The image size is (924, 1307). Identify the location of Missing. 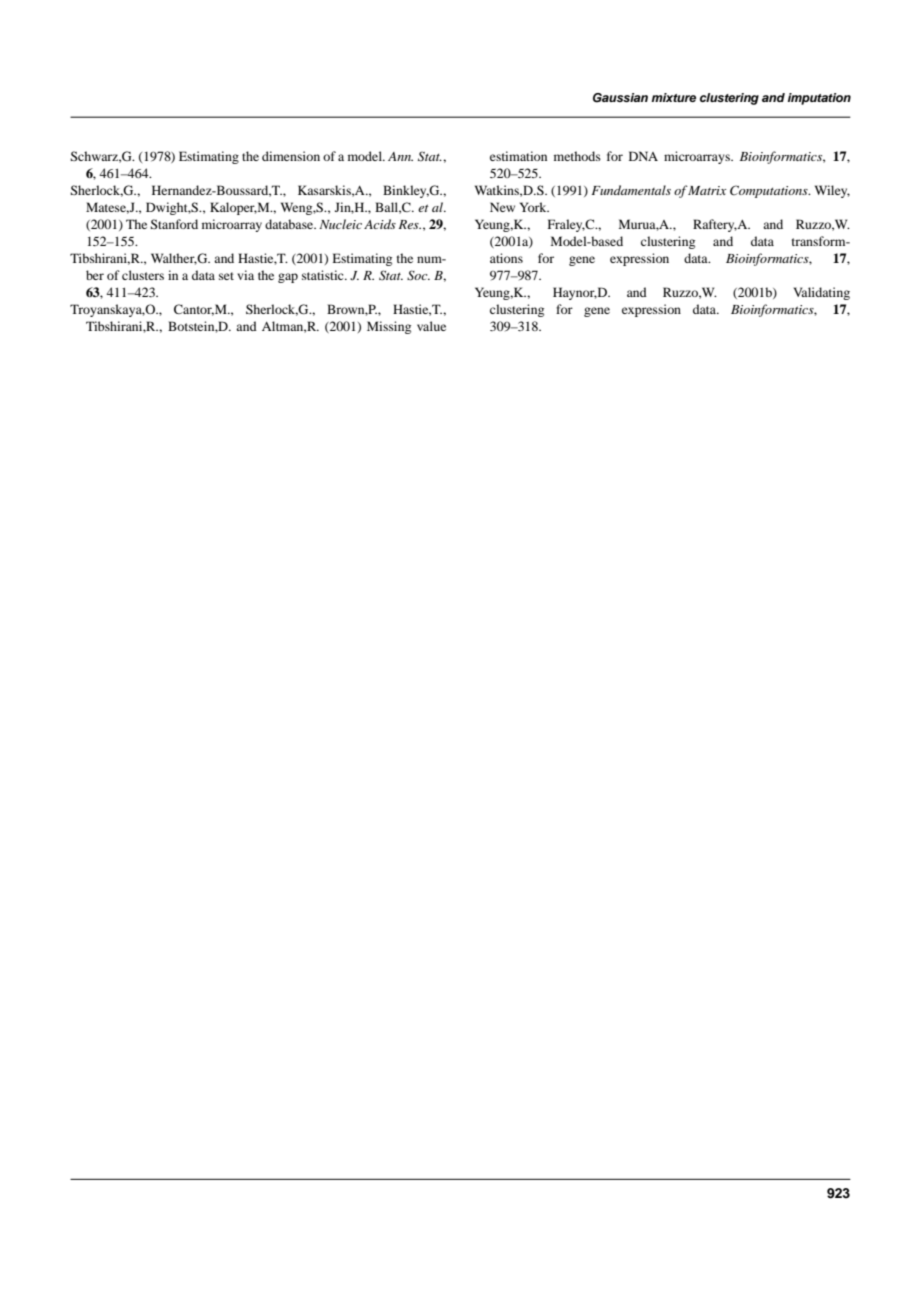
(389, 327).
